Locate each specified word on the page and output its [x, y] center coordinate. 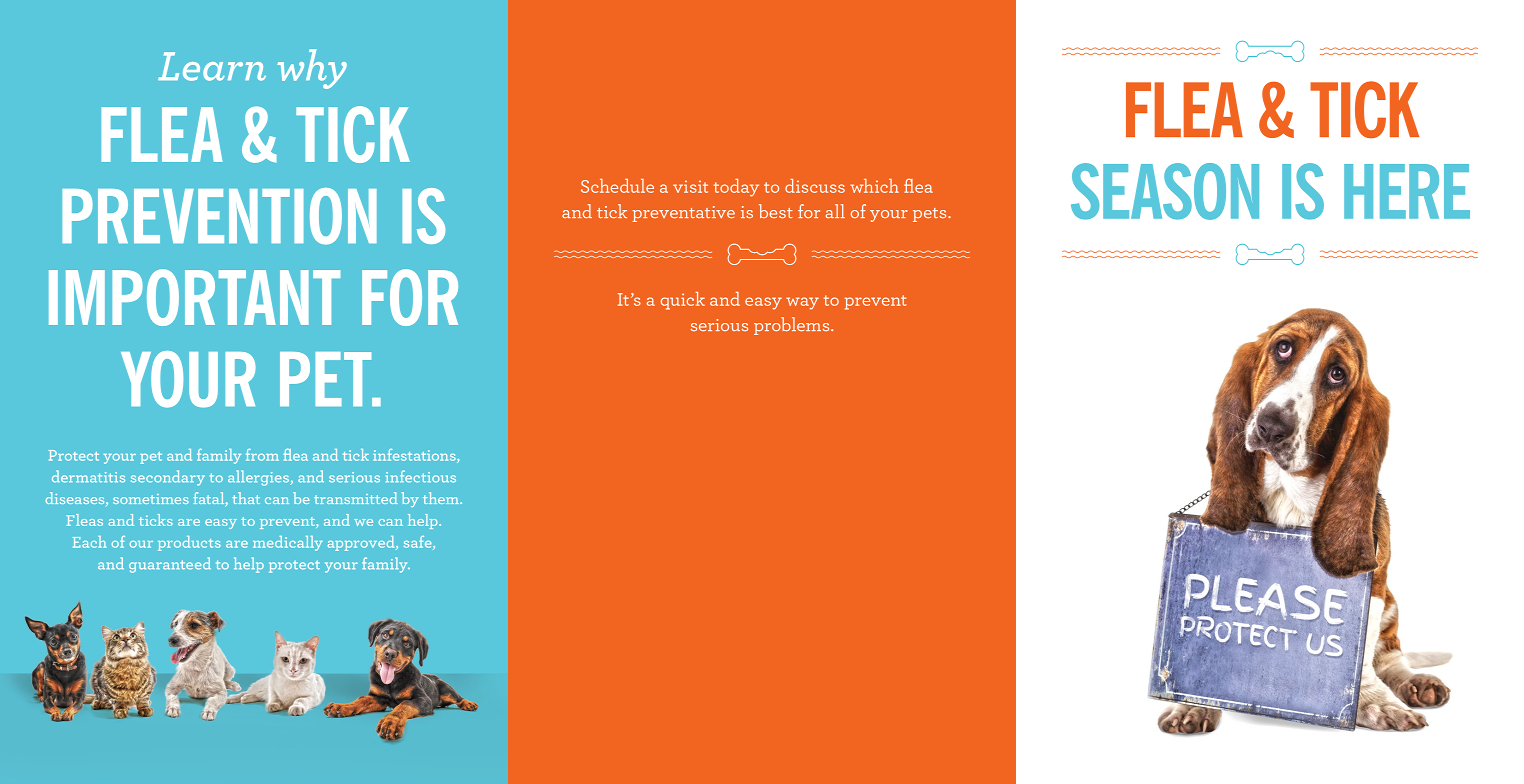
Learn [212, 66]
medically [288, 543]
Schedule [617, 186]
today [736, 188]
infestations [415, 456]
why [312, 69]
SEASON [1165, 191]
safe [419, 543]
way [802, 303]
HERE [1407, 191]
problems [793, 326]
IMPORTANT [194, 297]
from [262, 455]
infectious [421, 476]
